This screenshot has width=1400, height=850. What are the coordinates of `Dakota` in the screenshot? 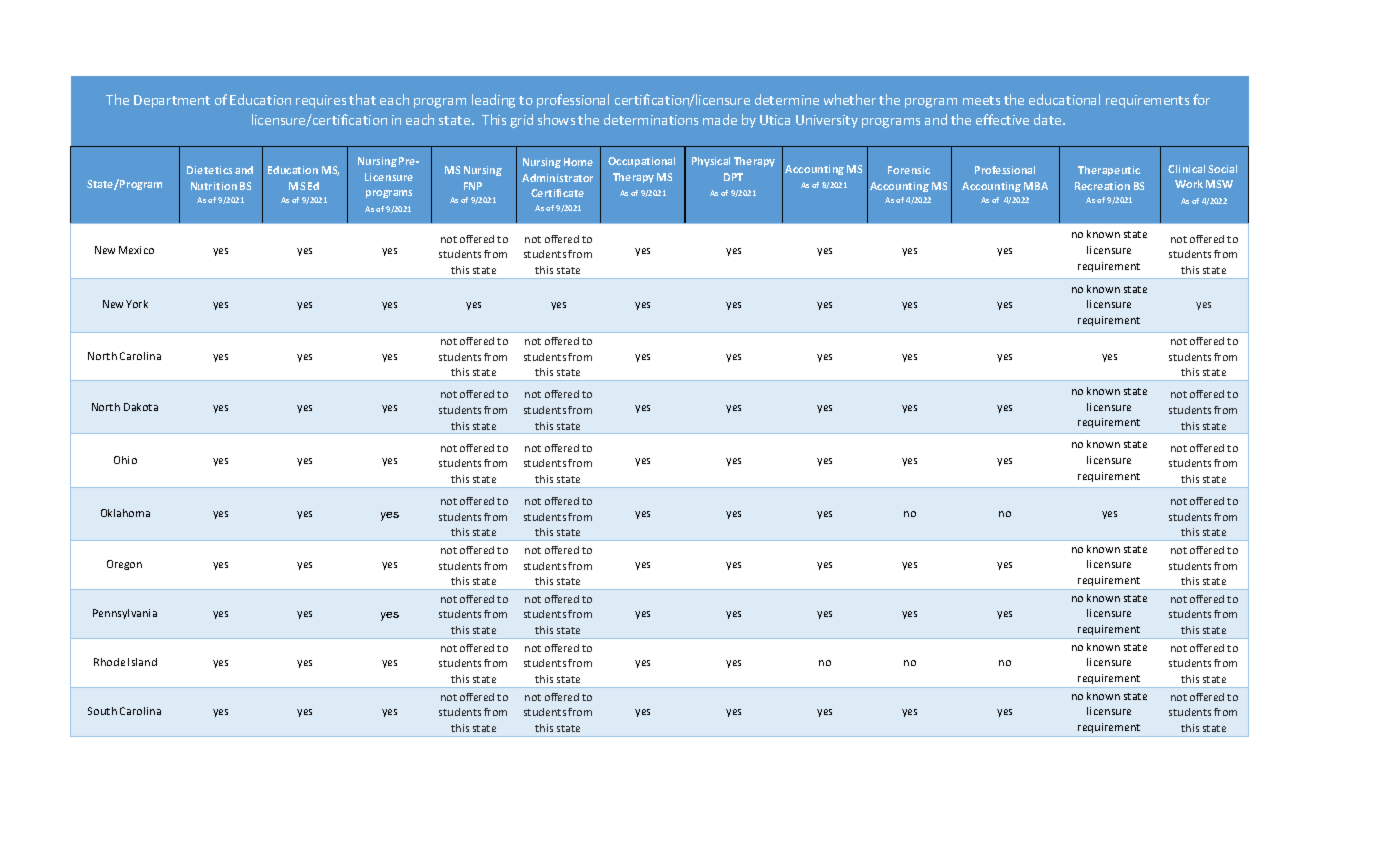 It's located at (141, 407).
